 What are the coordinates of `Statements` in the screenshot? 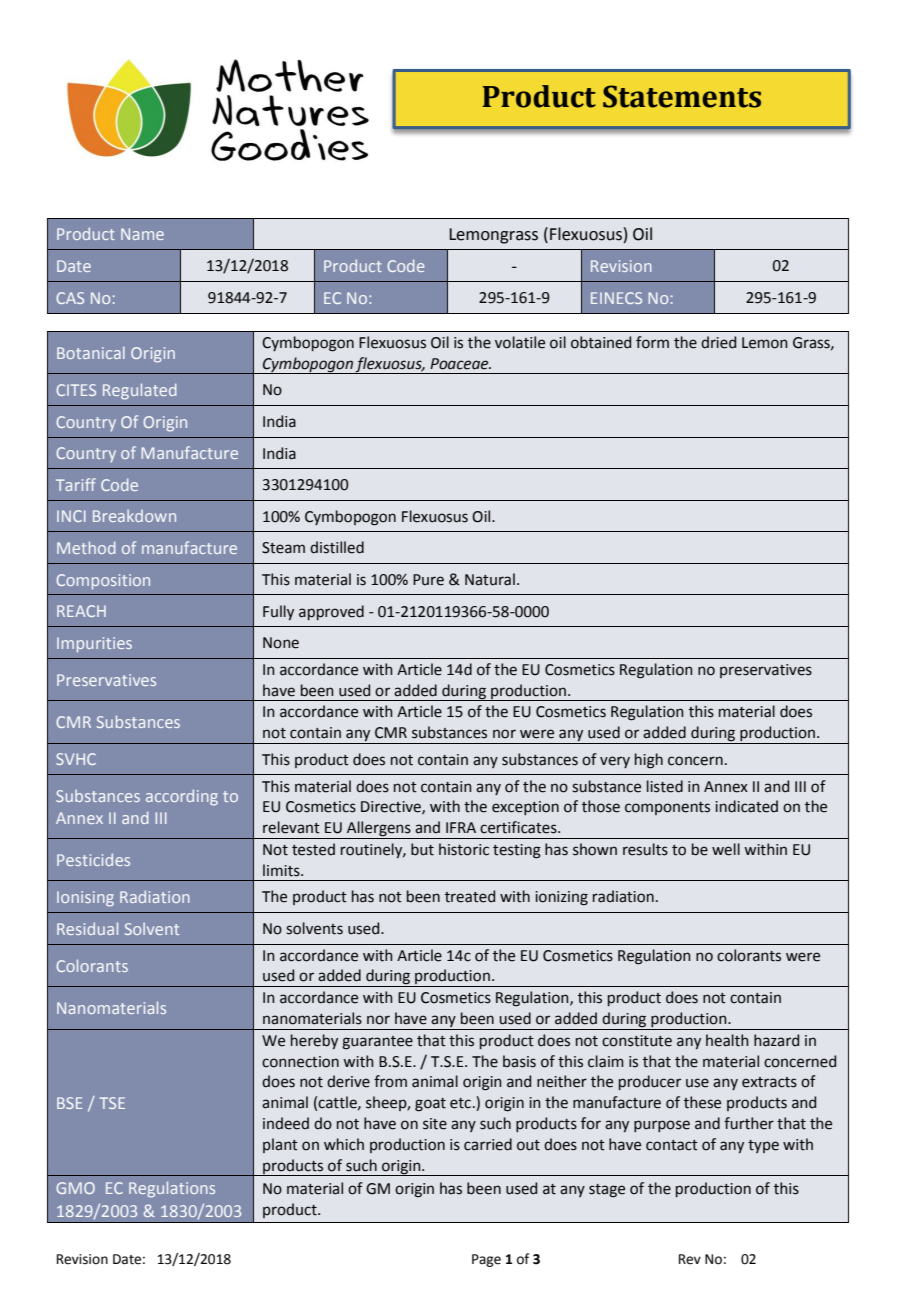 It's located at (682, 96).
